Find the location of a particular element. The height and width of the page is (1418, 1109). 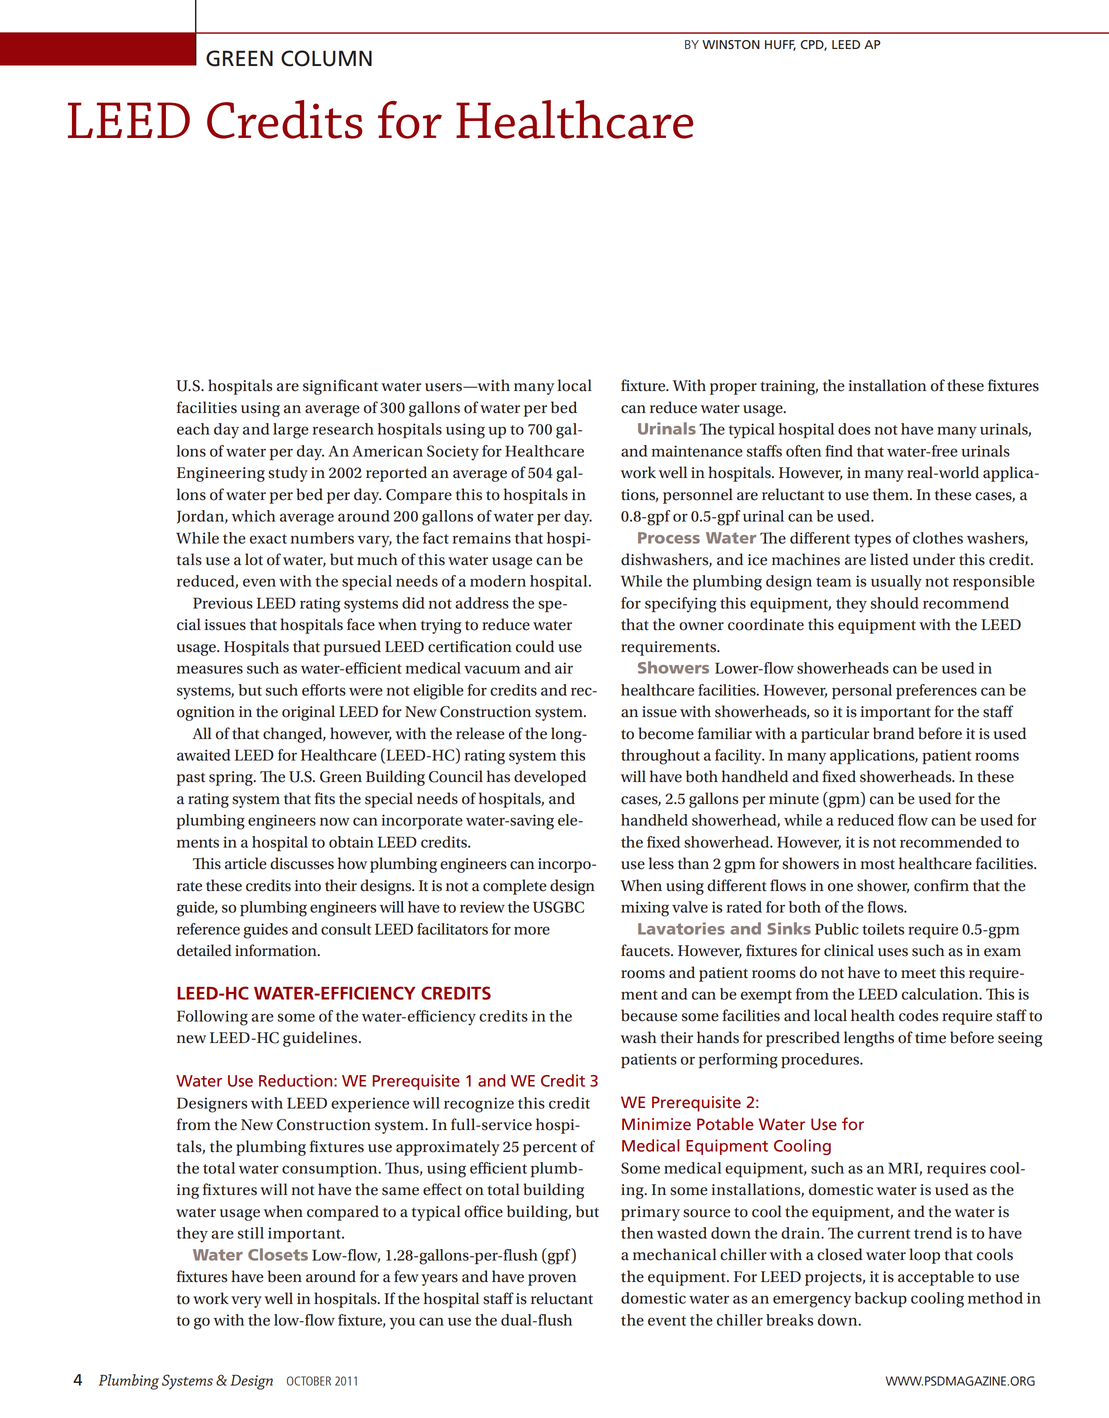

original is located at coordinates (308, 713).
